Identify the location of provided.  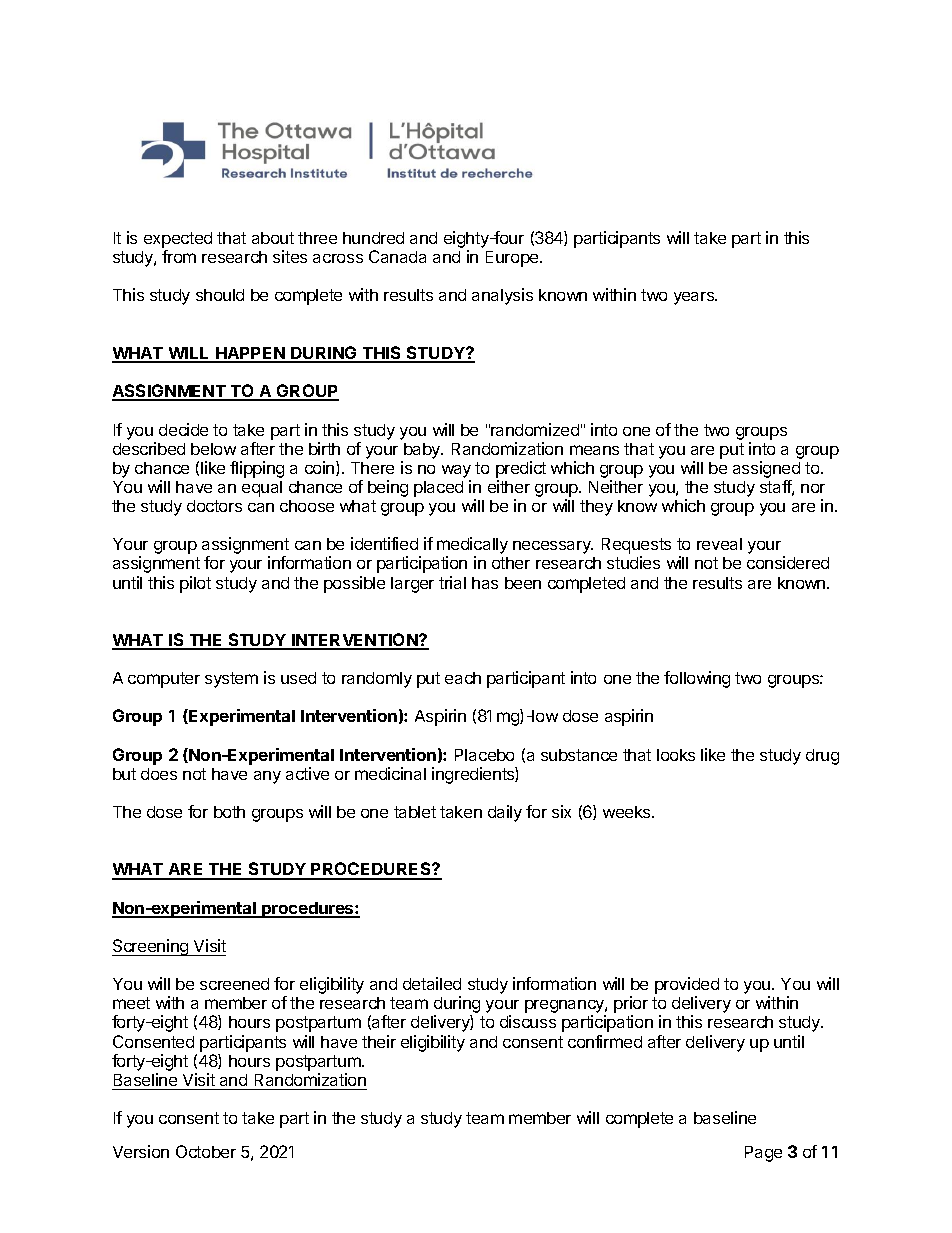
(687, 987).
